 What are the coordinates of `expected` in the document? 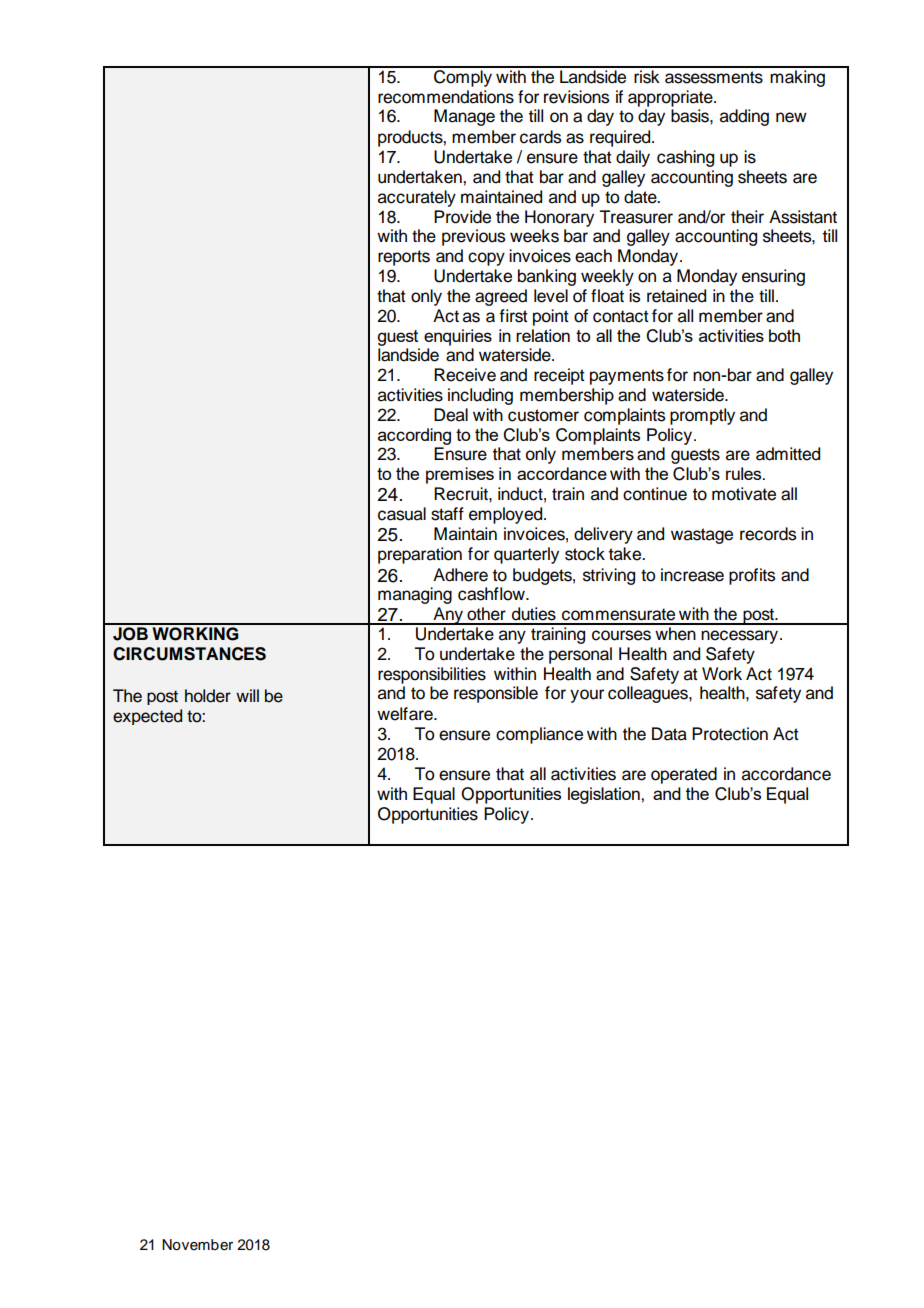 It's located at (147, 717).
